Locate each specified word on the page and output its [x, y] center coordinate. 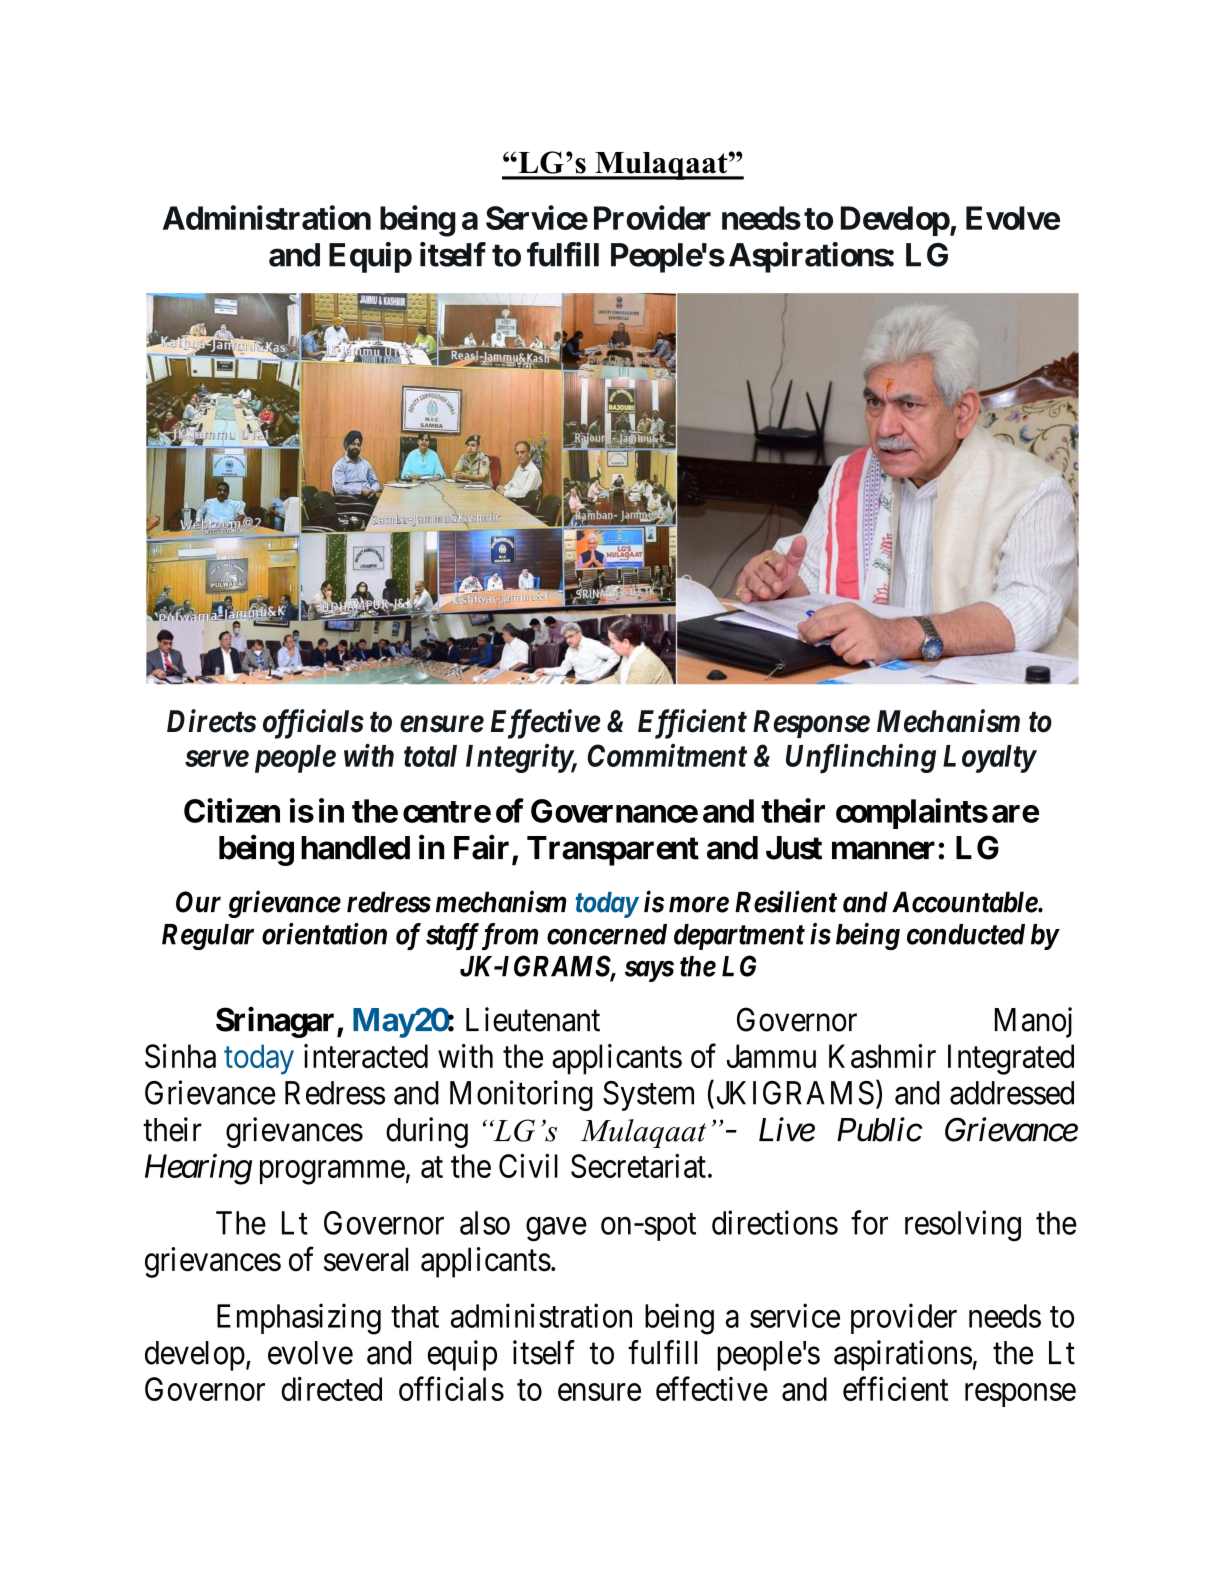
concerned [607, 934]
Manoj [1033, 1022]
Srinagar [277, 1022]
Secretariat [638, 1165]
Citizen [232, 810]
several [366, 1259]
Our [198, 902]
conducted [966, 934]
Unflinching [861, 758]
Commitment [667, 755]
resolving [963, 1226]
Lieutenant [533, 1019]
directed [332, 1388]
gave [556, 1229]
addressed [1012, 1093]
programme [332, 1173]
